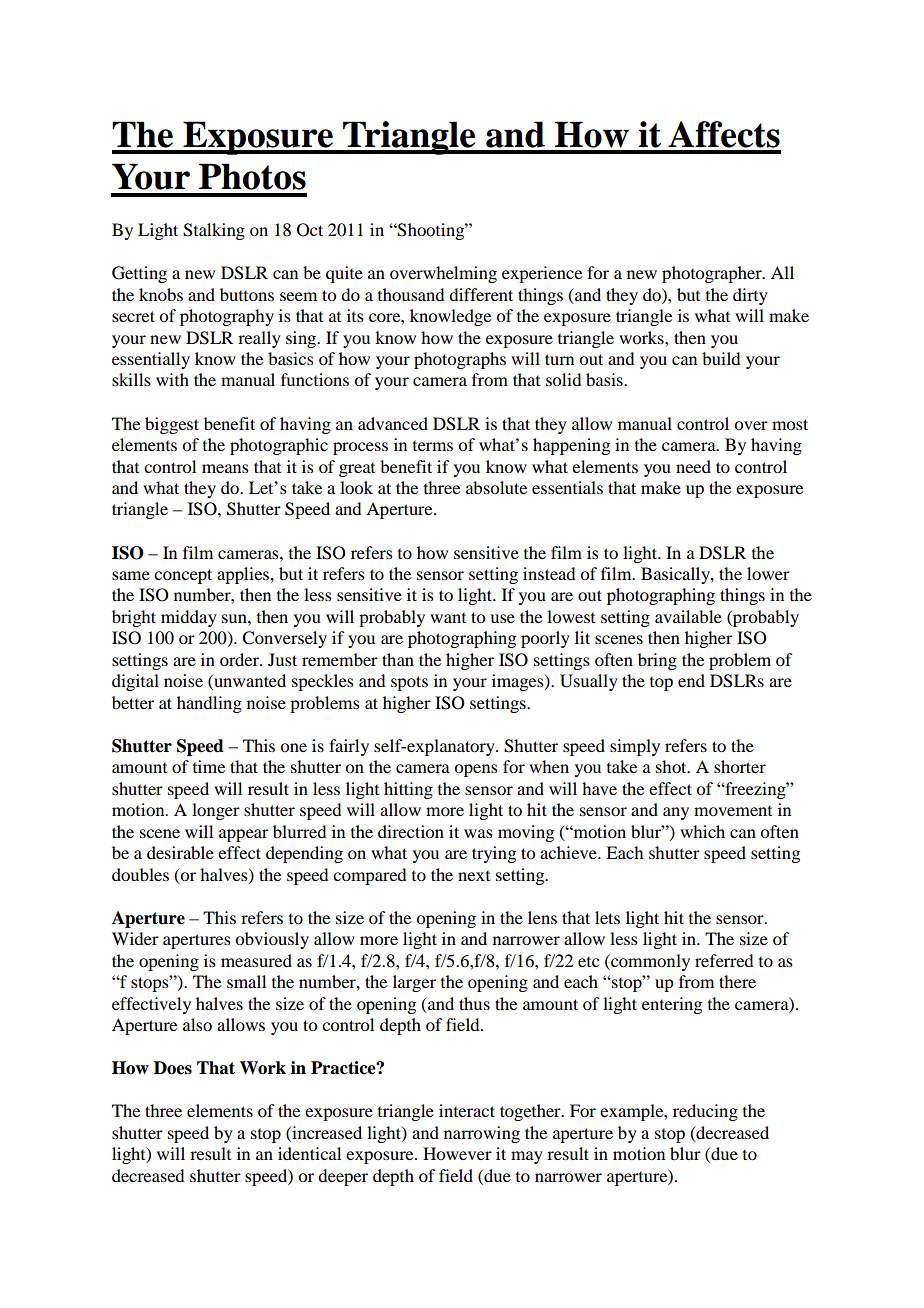 Image resolution: width=924 pixels, height=1308 pixels. I want to click on terms, so click(433, 446).
